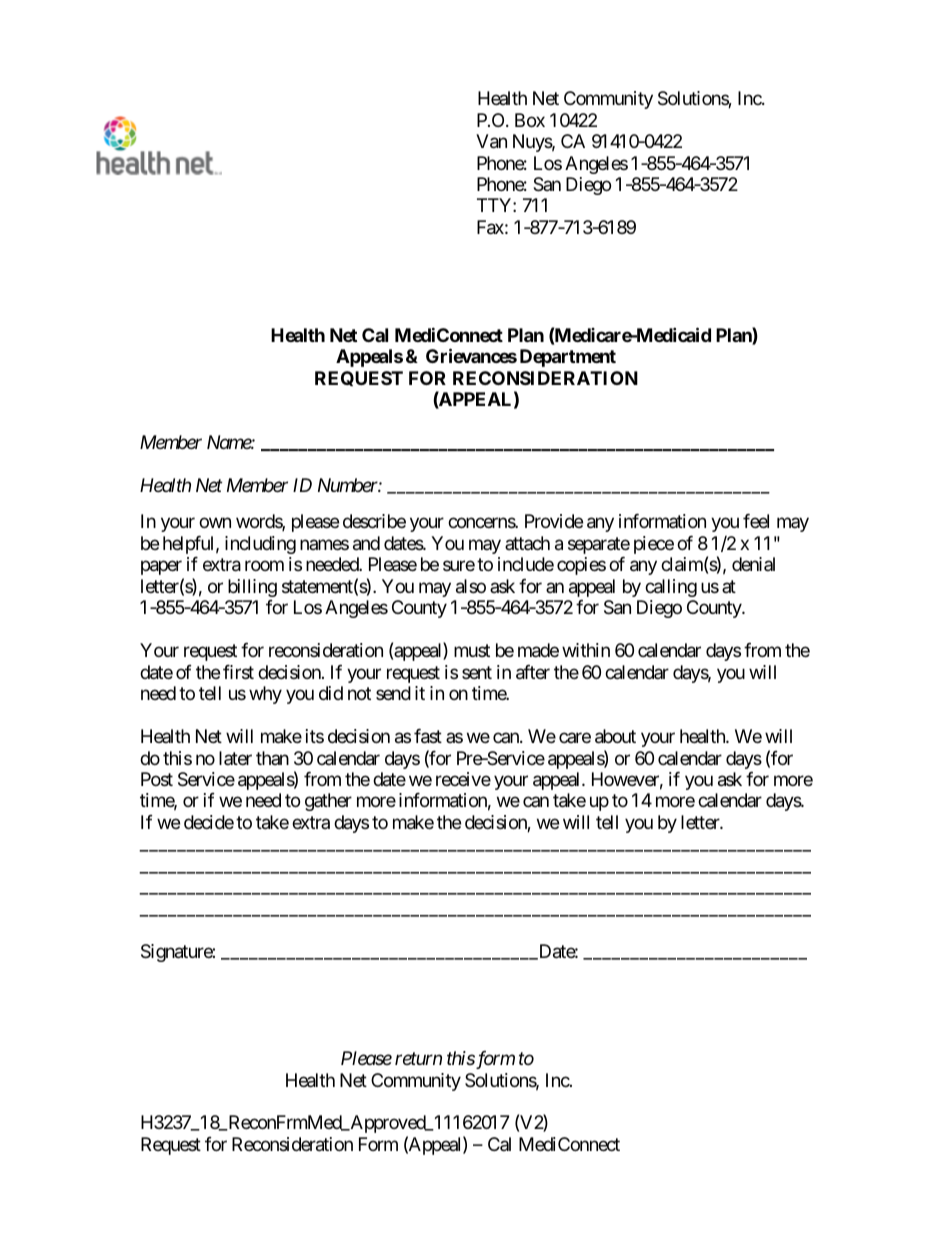 Image resolution: width=952 pixels, height=1233 pixels. Describe the element at coordinates (238, 672) in the page. I see `first` at that location.
